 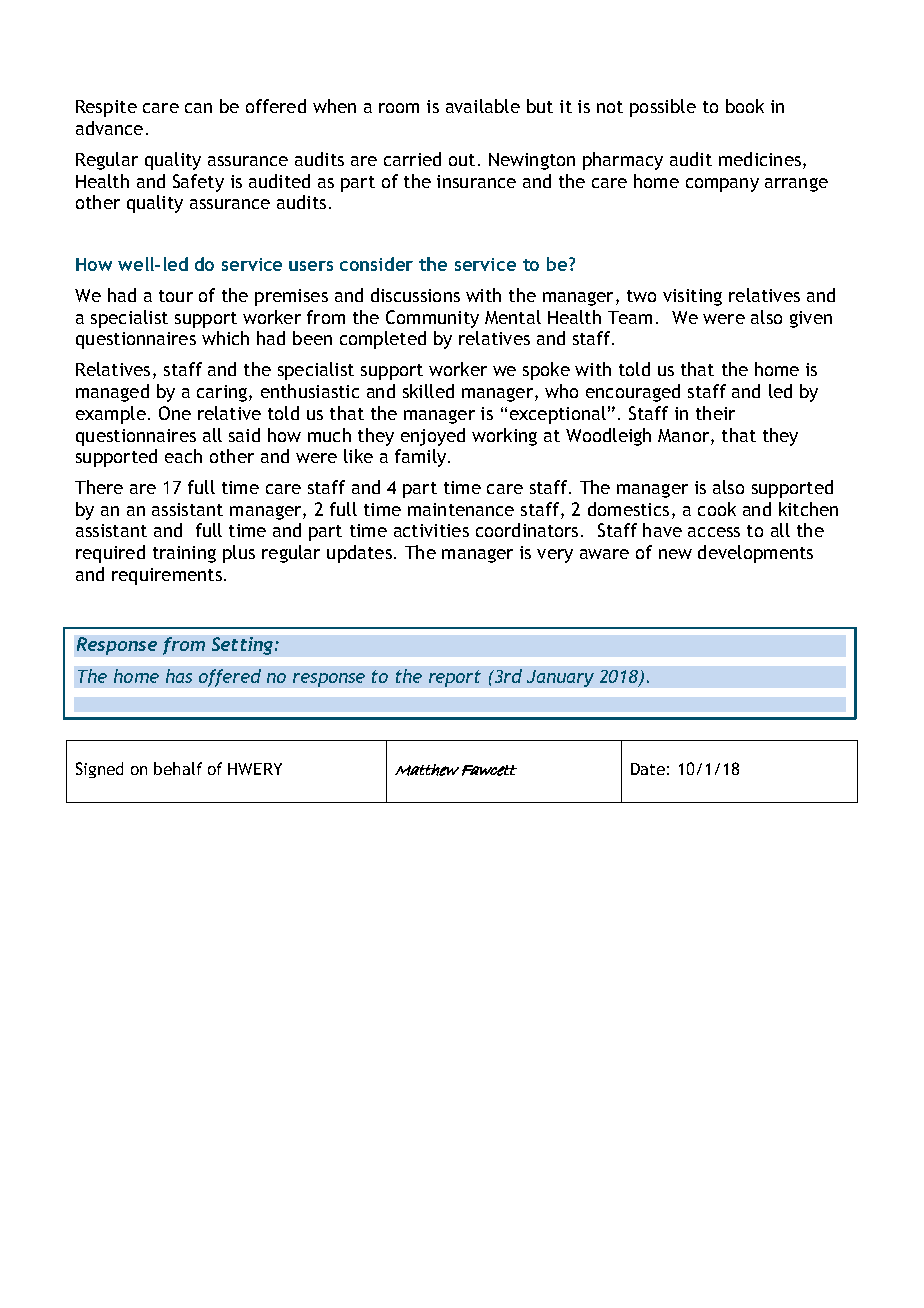 I want to click on tour, so click(x=176, y=296).
